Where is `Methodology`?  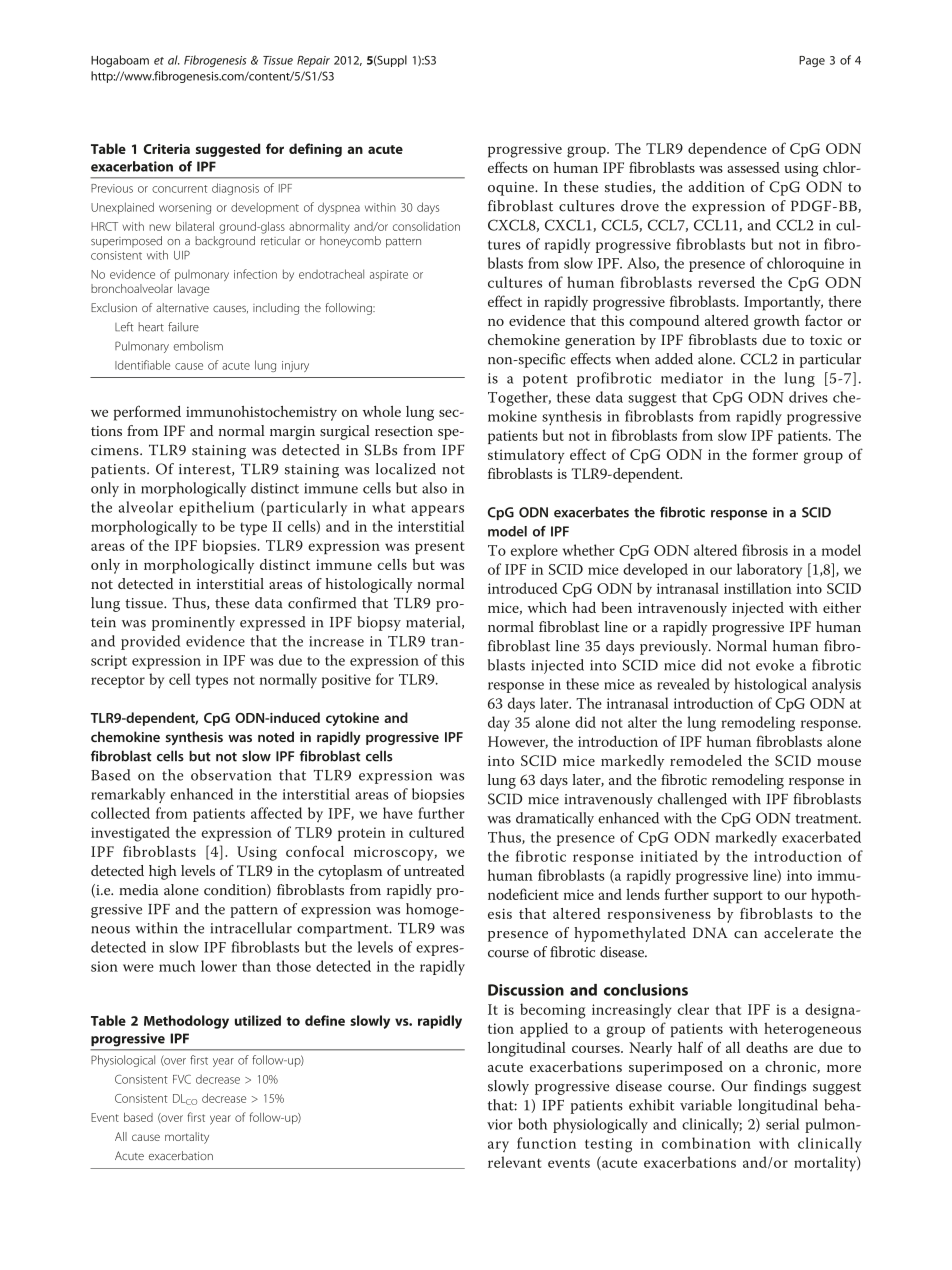 Methodology is located at coordinates (186, 1022).
